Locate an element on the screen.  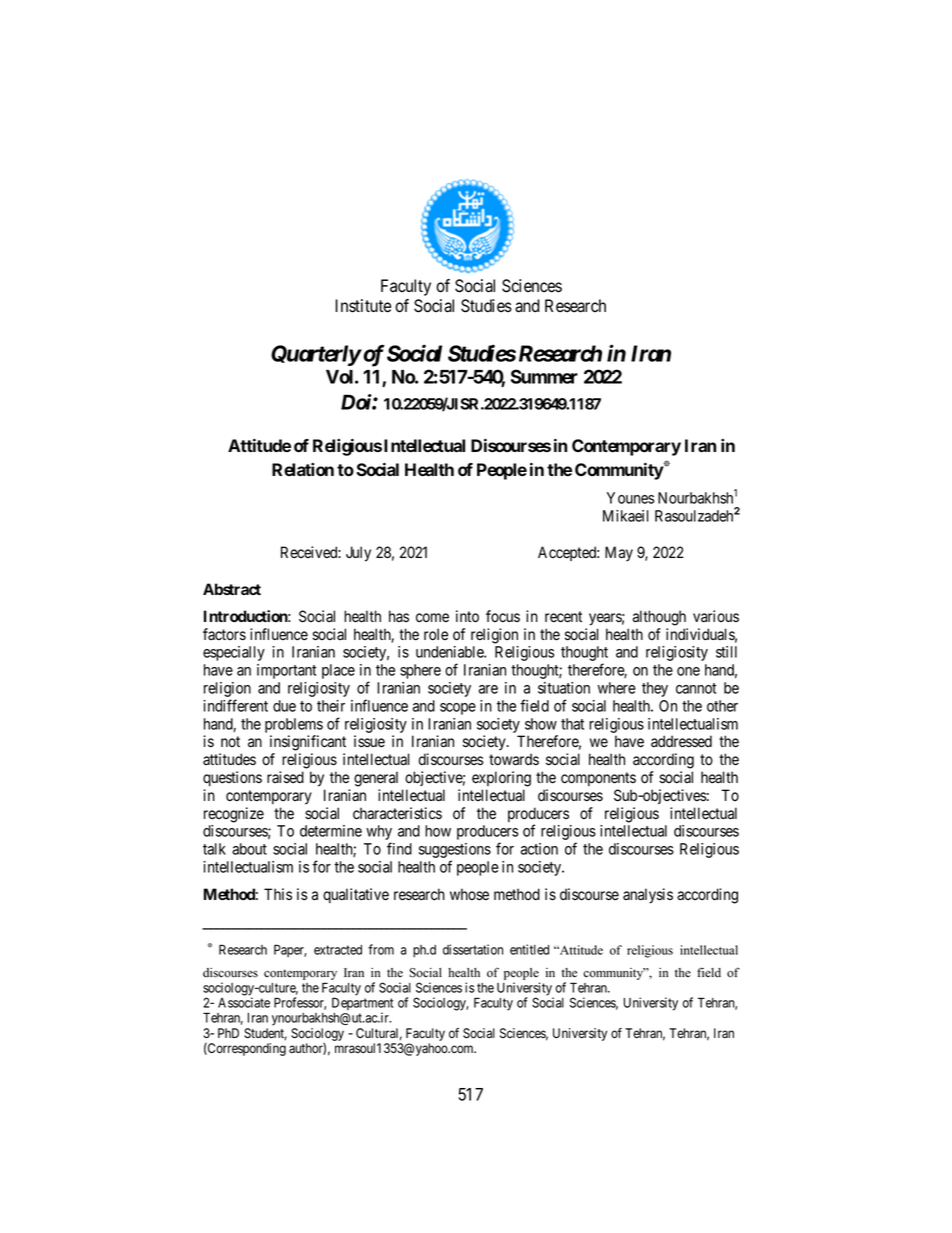
Summer is located at coordinates (544, 376).
